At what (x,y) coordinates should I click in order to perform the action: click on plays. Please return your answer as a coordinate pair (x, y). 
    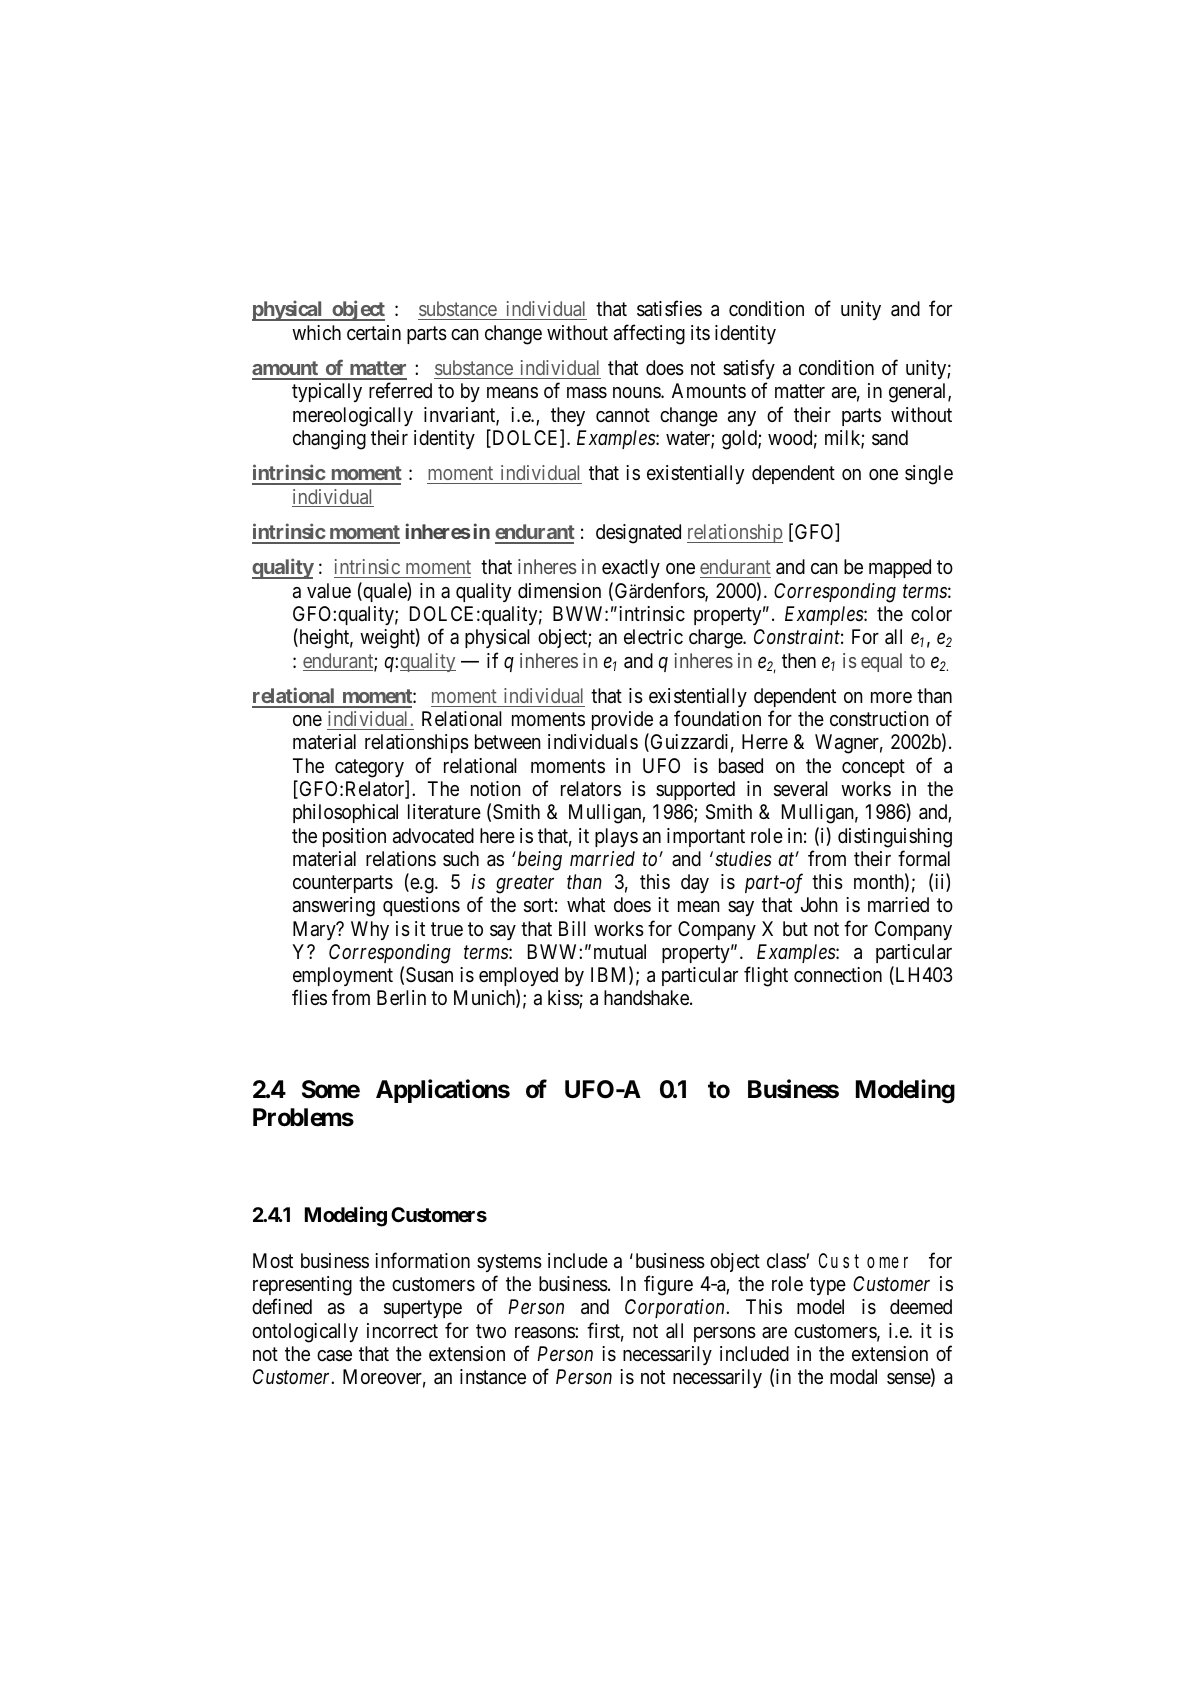
    Looking at the image, I should click on (616, 837).
